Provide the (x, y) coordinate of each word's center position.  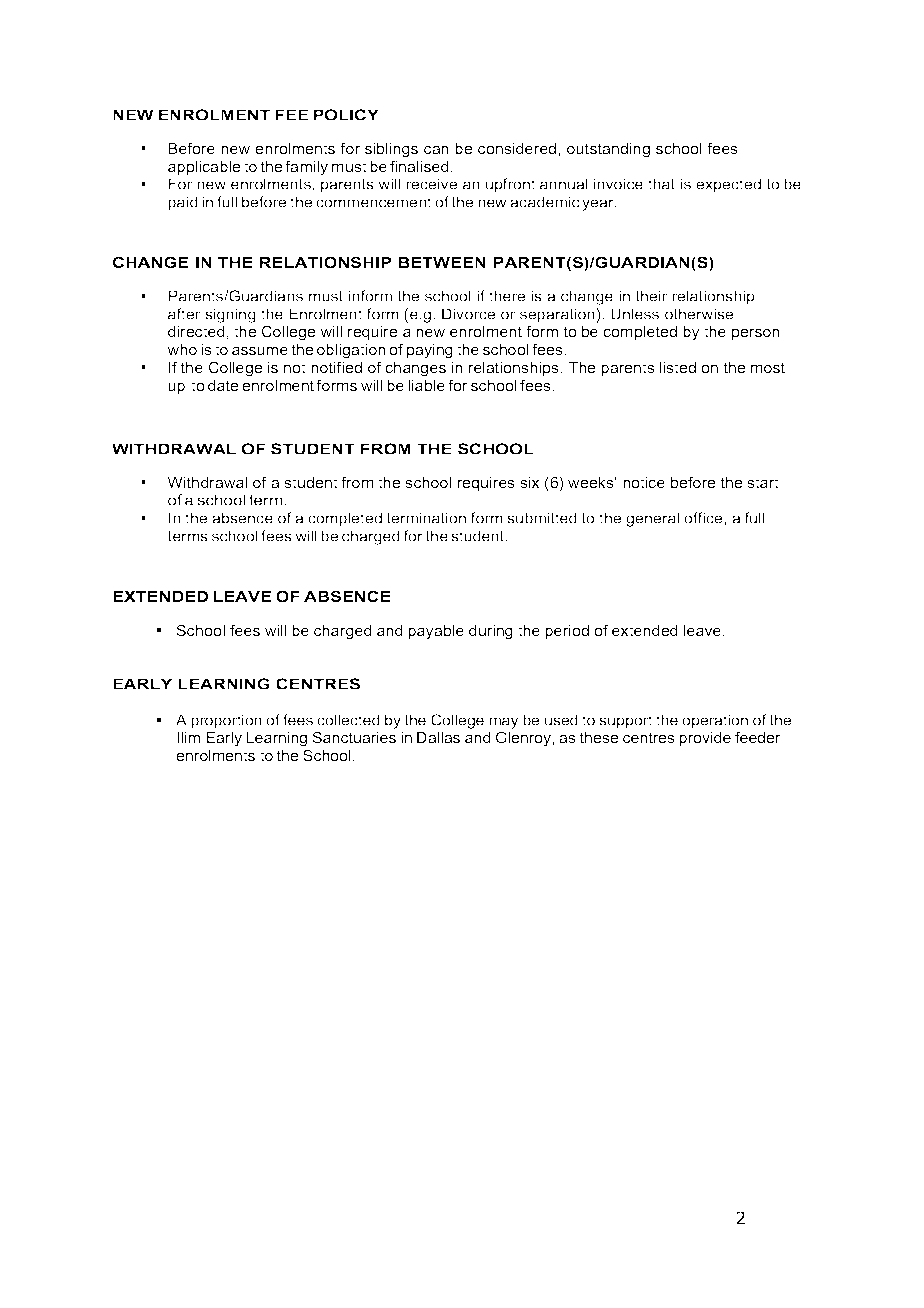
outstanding (608, 150)
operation (715, 721)
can (436, 150)
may (504, 723)
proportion (226, 721)
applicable (204, 168)
